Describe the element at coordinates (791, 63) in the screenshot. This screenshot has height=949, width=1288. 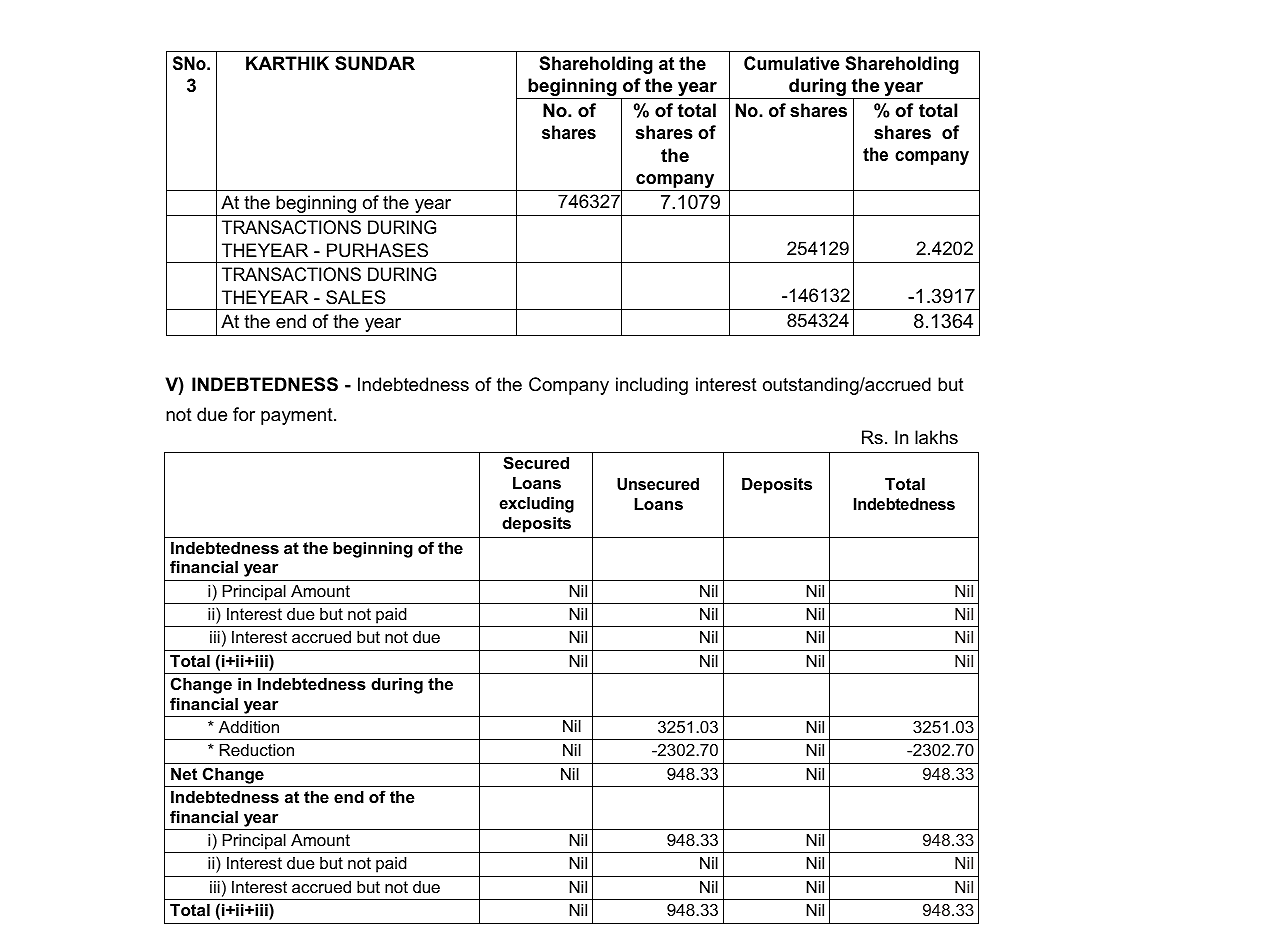
I see `Cumulative` at that location.
